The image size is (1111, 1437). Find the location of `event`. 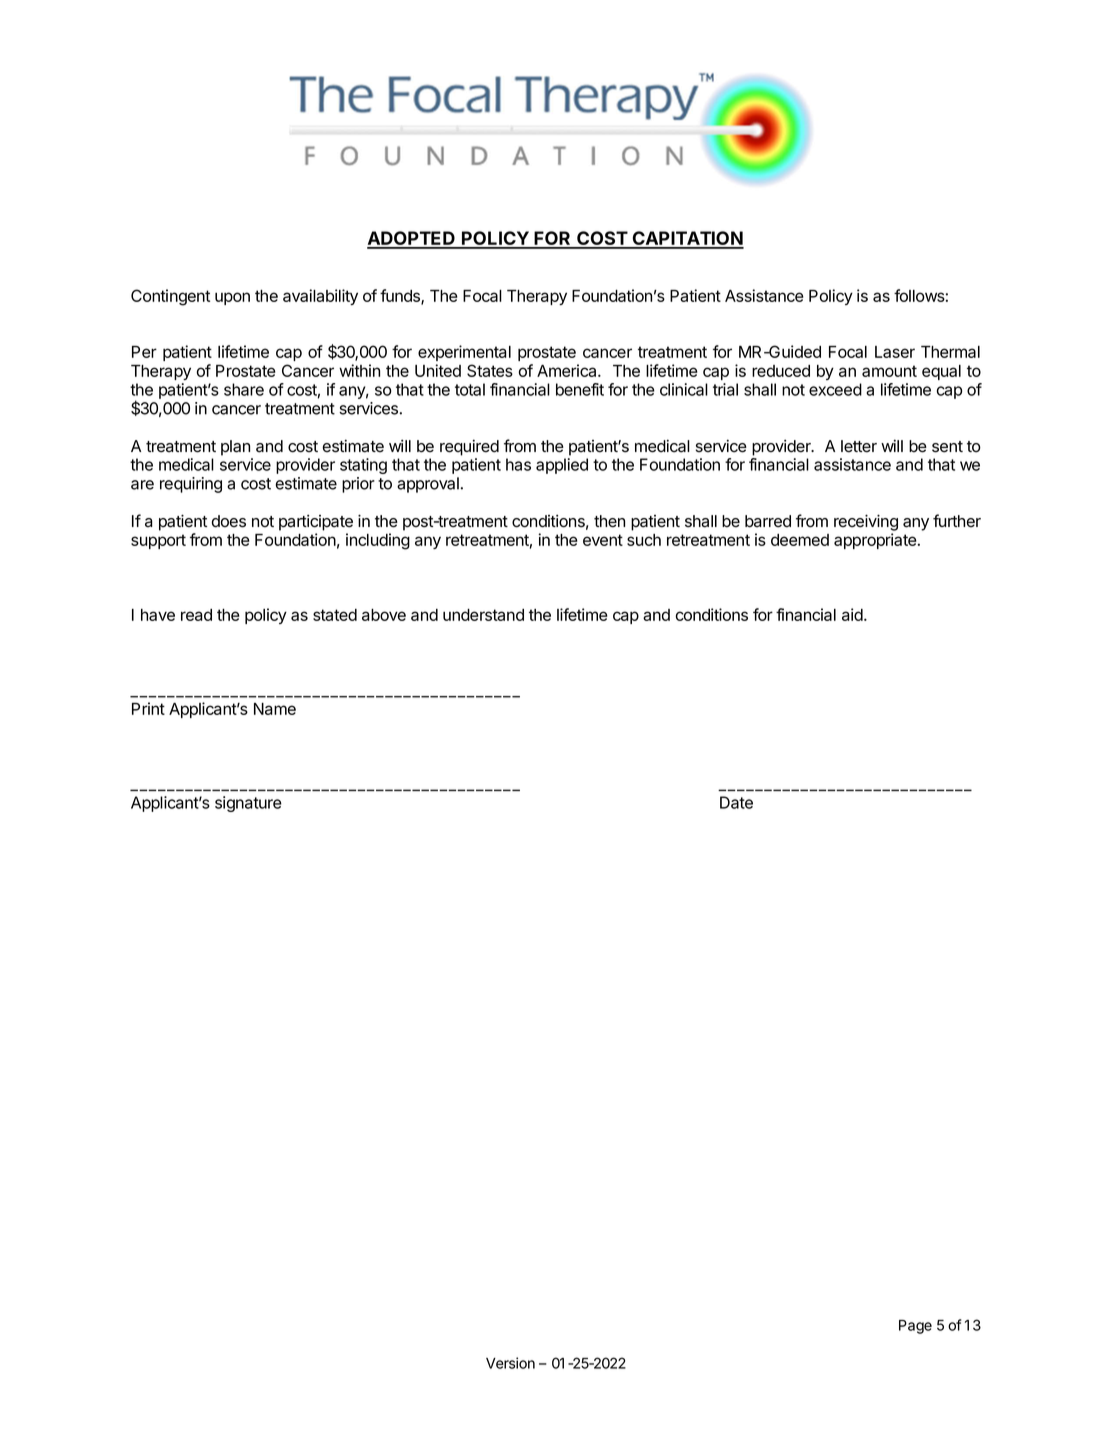

event is located at coordinates (603, 540).
